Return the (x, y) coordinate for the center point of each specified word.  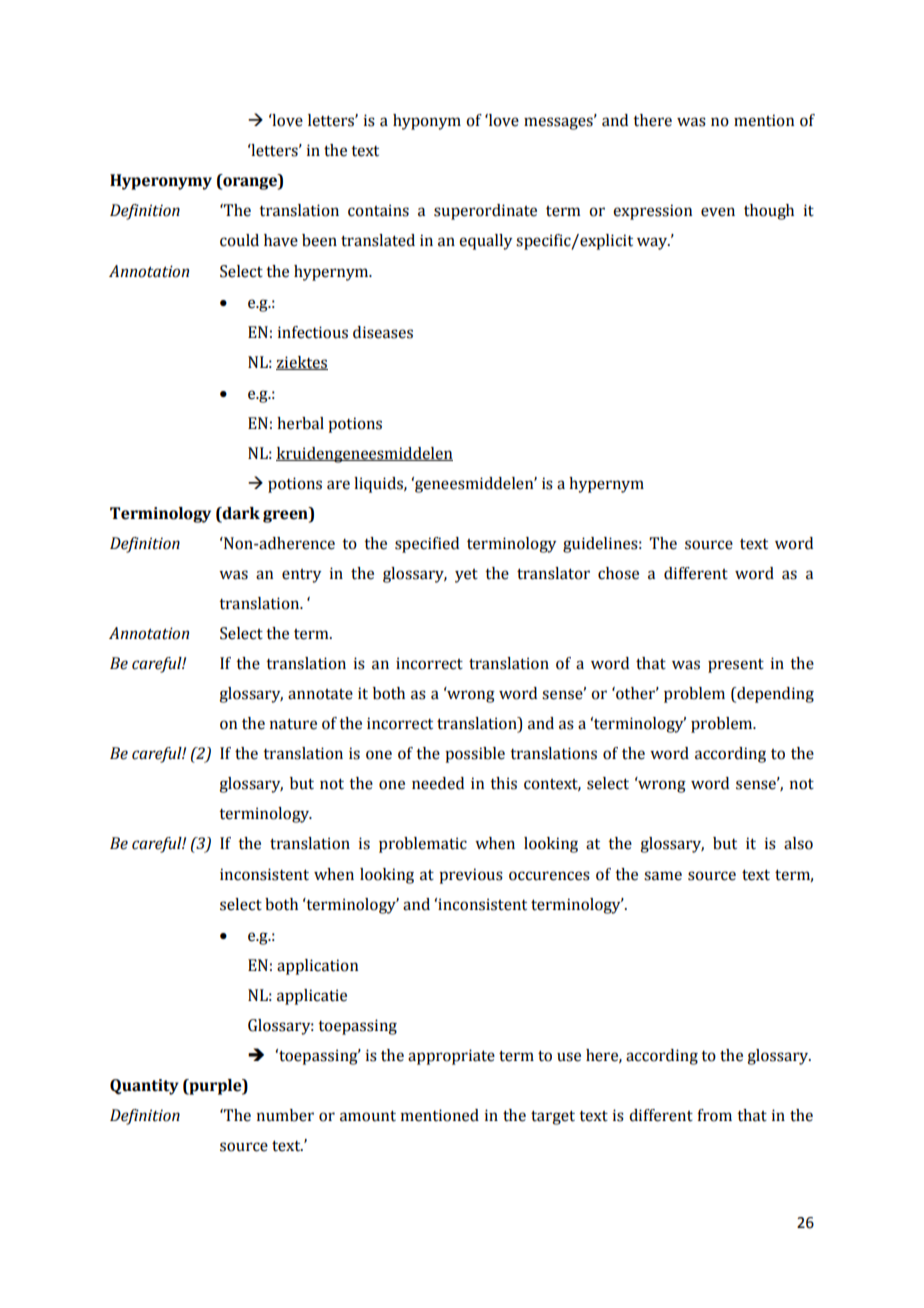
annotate (320, 694)
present (736, 666)
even (718, 212)
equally (485, 242)
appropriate (451, 1057)
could (239, 240)
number (285, 1115)
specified (427, 545)
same (663, 876)
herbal (300, 423)
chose (618, 573)
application (317, 967)
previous (471, 876)
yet (466, 576)
